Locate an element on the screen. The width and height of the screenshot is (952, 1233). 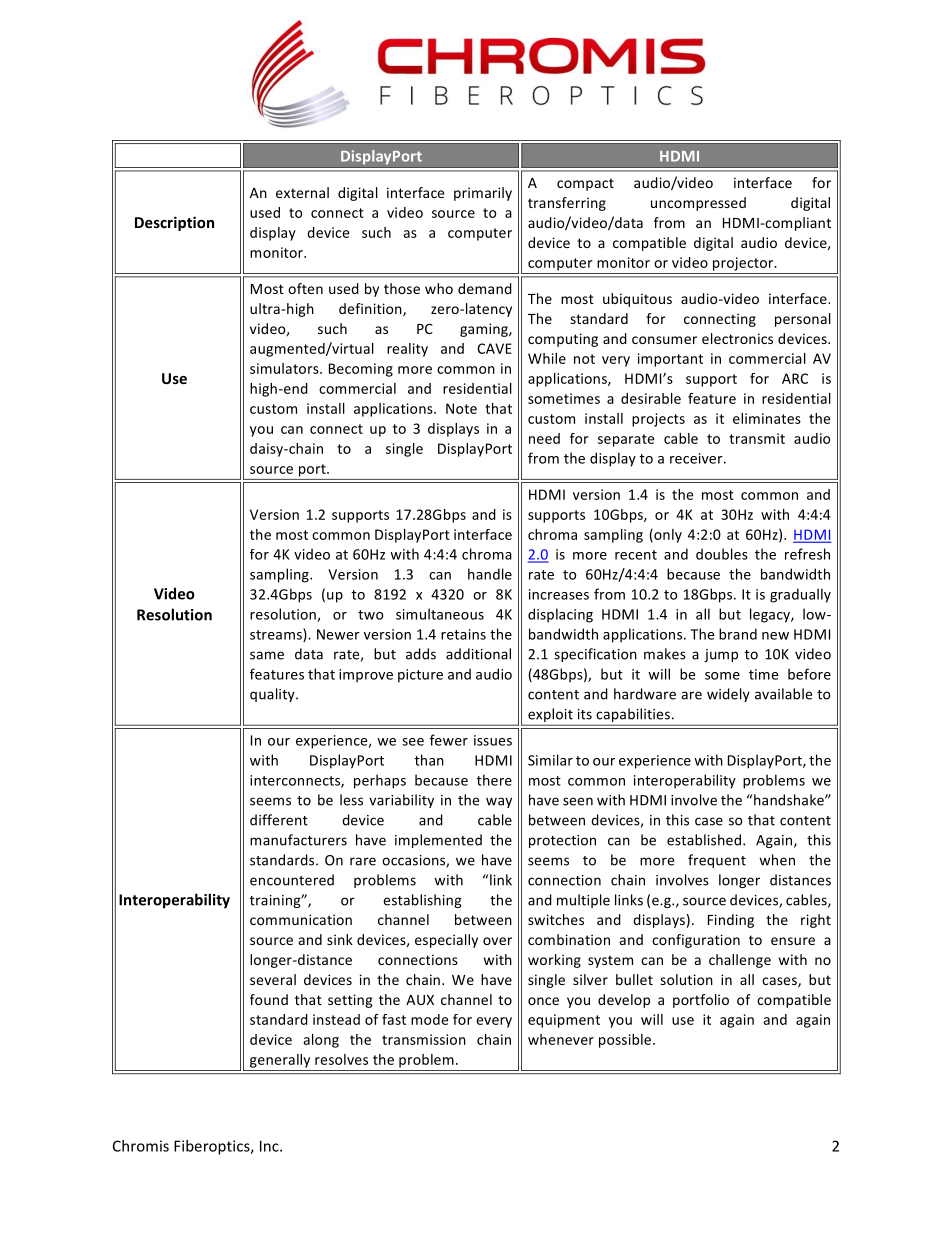
retains is located at coordinates (463, 634).
